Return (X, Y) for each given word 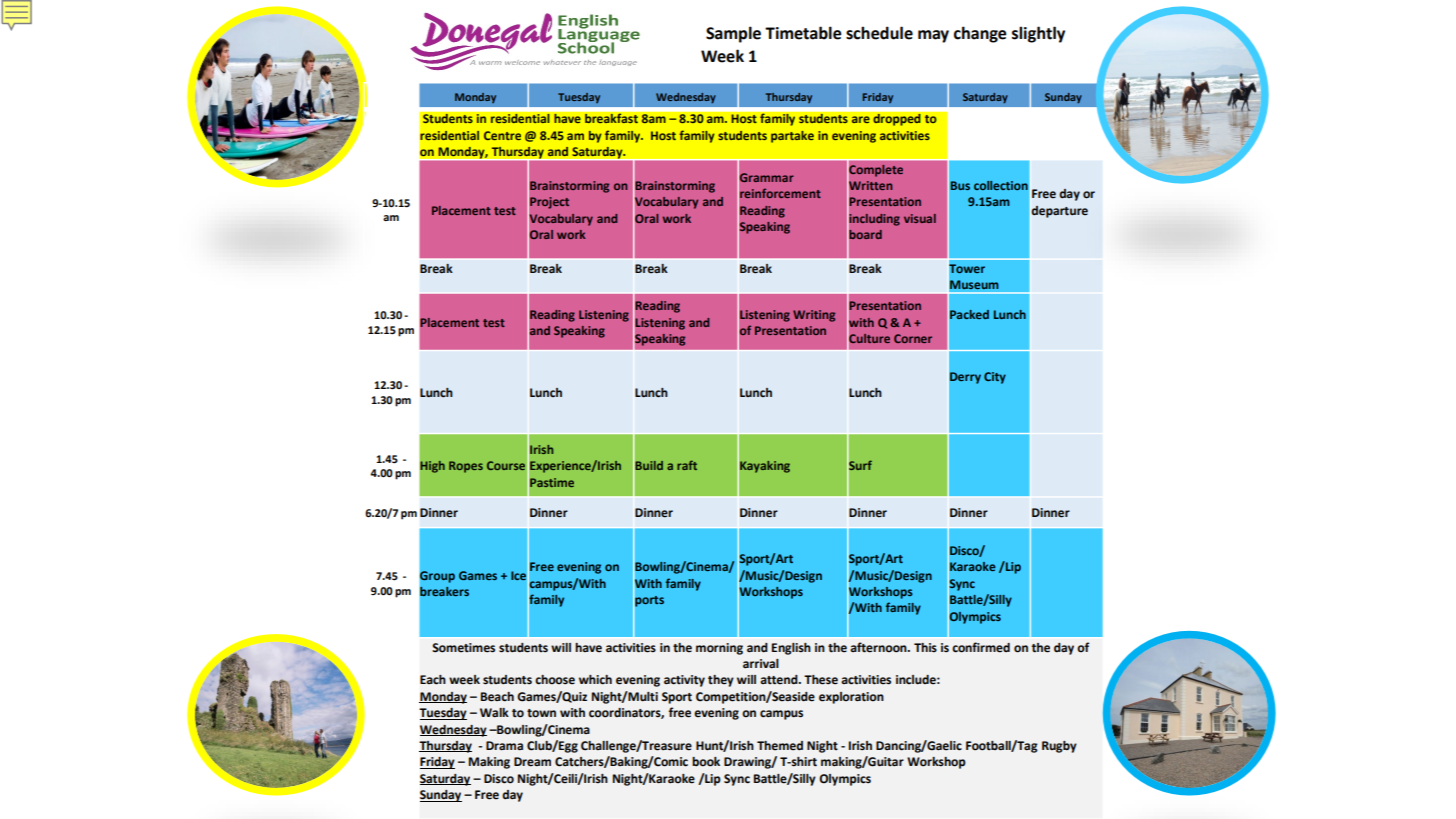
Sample (733, 34)
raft (687, 465)
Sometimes (463, 648)
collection (1001, 185)
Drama (504, 745)
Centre (502, 135)
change (980, 34)
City (995, 378)
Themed (780, 746)
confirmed (981, 647)
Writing (814, 316)
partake (792, 137)
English (791, 649)
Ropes (466, 467)
